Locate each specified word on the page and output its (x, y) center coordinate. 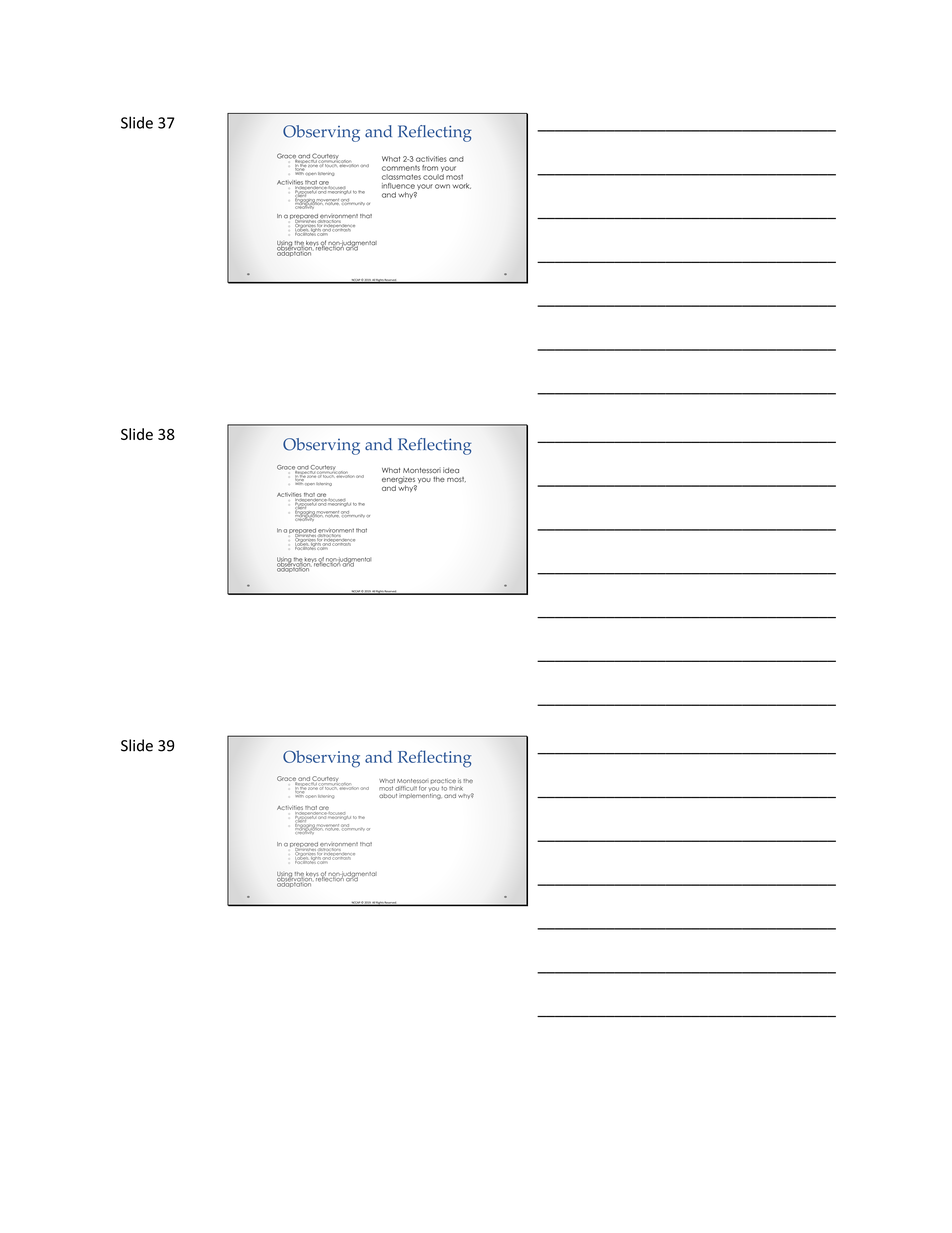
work (462, 186)
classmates (401, 177)
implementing (420, 795)
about (388, 796)
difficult (406, 789)
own (442, 186)
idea (451, 470)
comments (401, 168)
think (455, 788)
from (430, 168)
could (433, 177)
